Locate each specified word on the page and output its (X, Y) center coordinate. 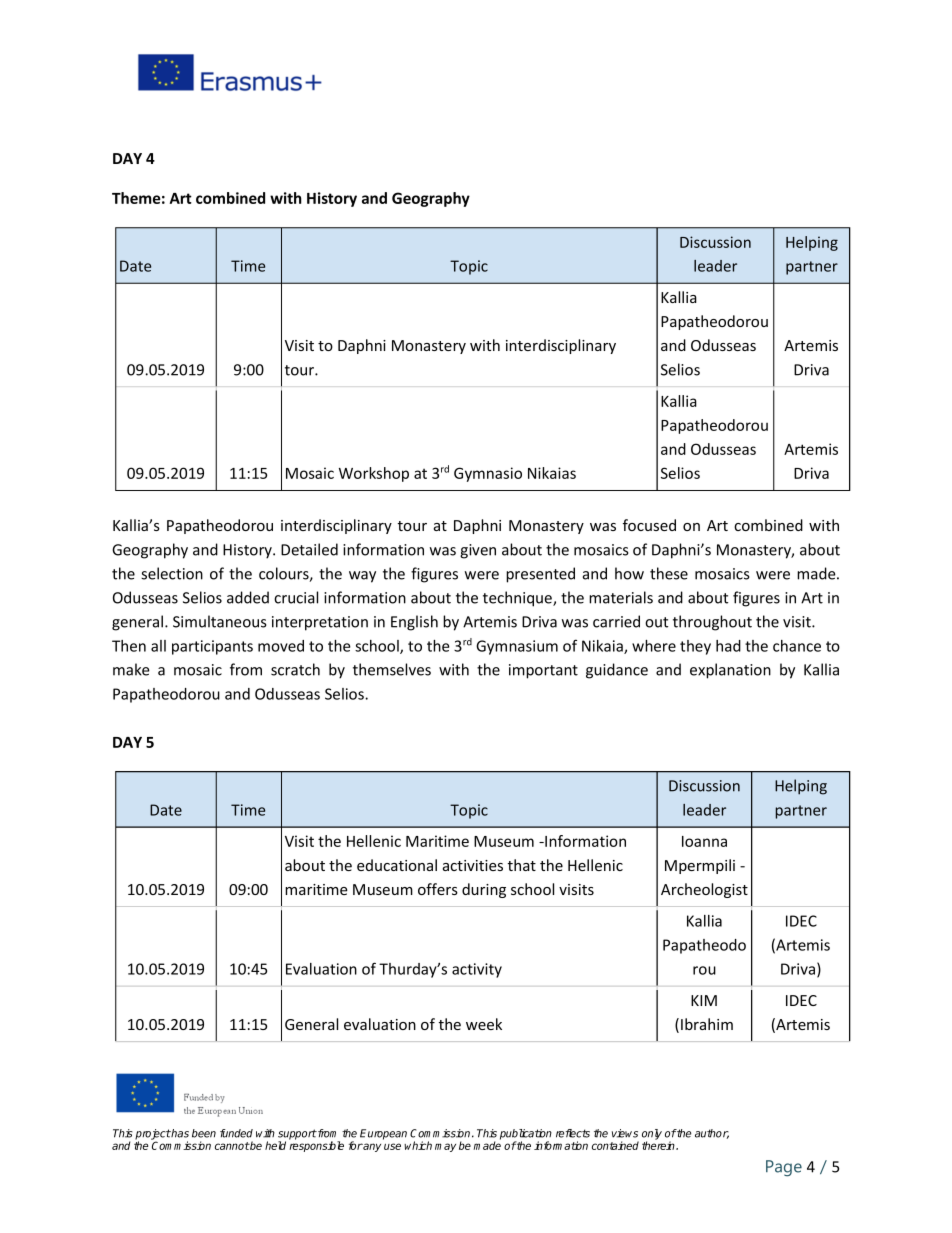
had (728, 646)
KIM (704, 1000)
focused (649, 525)
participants (212, 647)
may (445, 1147)
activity (477, 970)
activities (473, 865)
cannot (232, 1146)
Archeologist (704, 890)
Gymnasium (517, 647)
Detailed (309, 549)
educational (397, 865)
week (484, 1024)
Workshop (374, 474)
